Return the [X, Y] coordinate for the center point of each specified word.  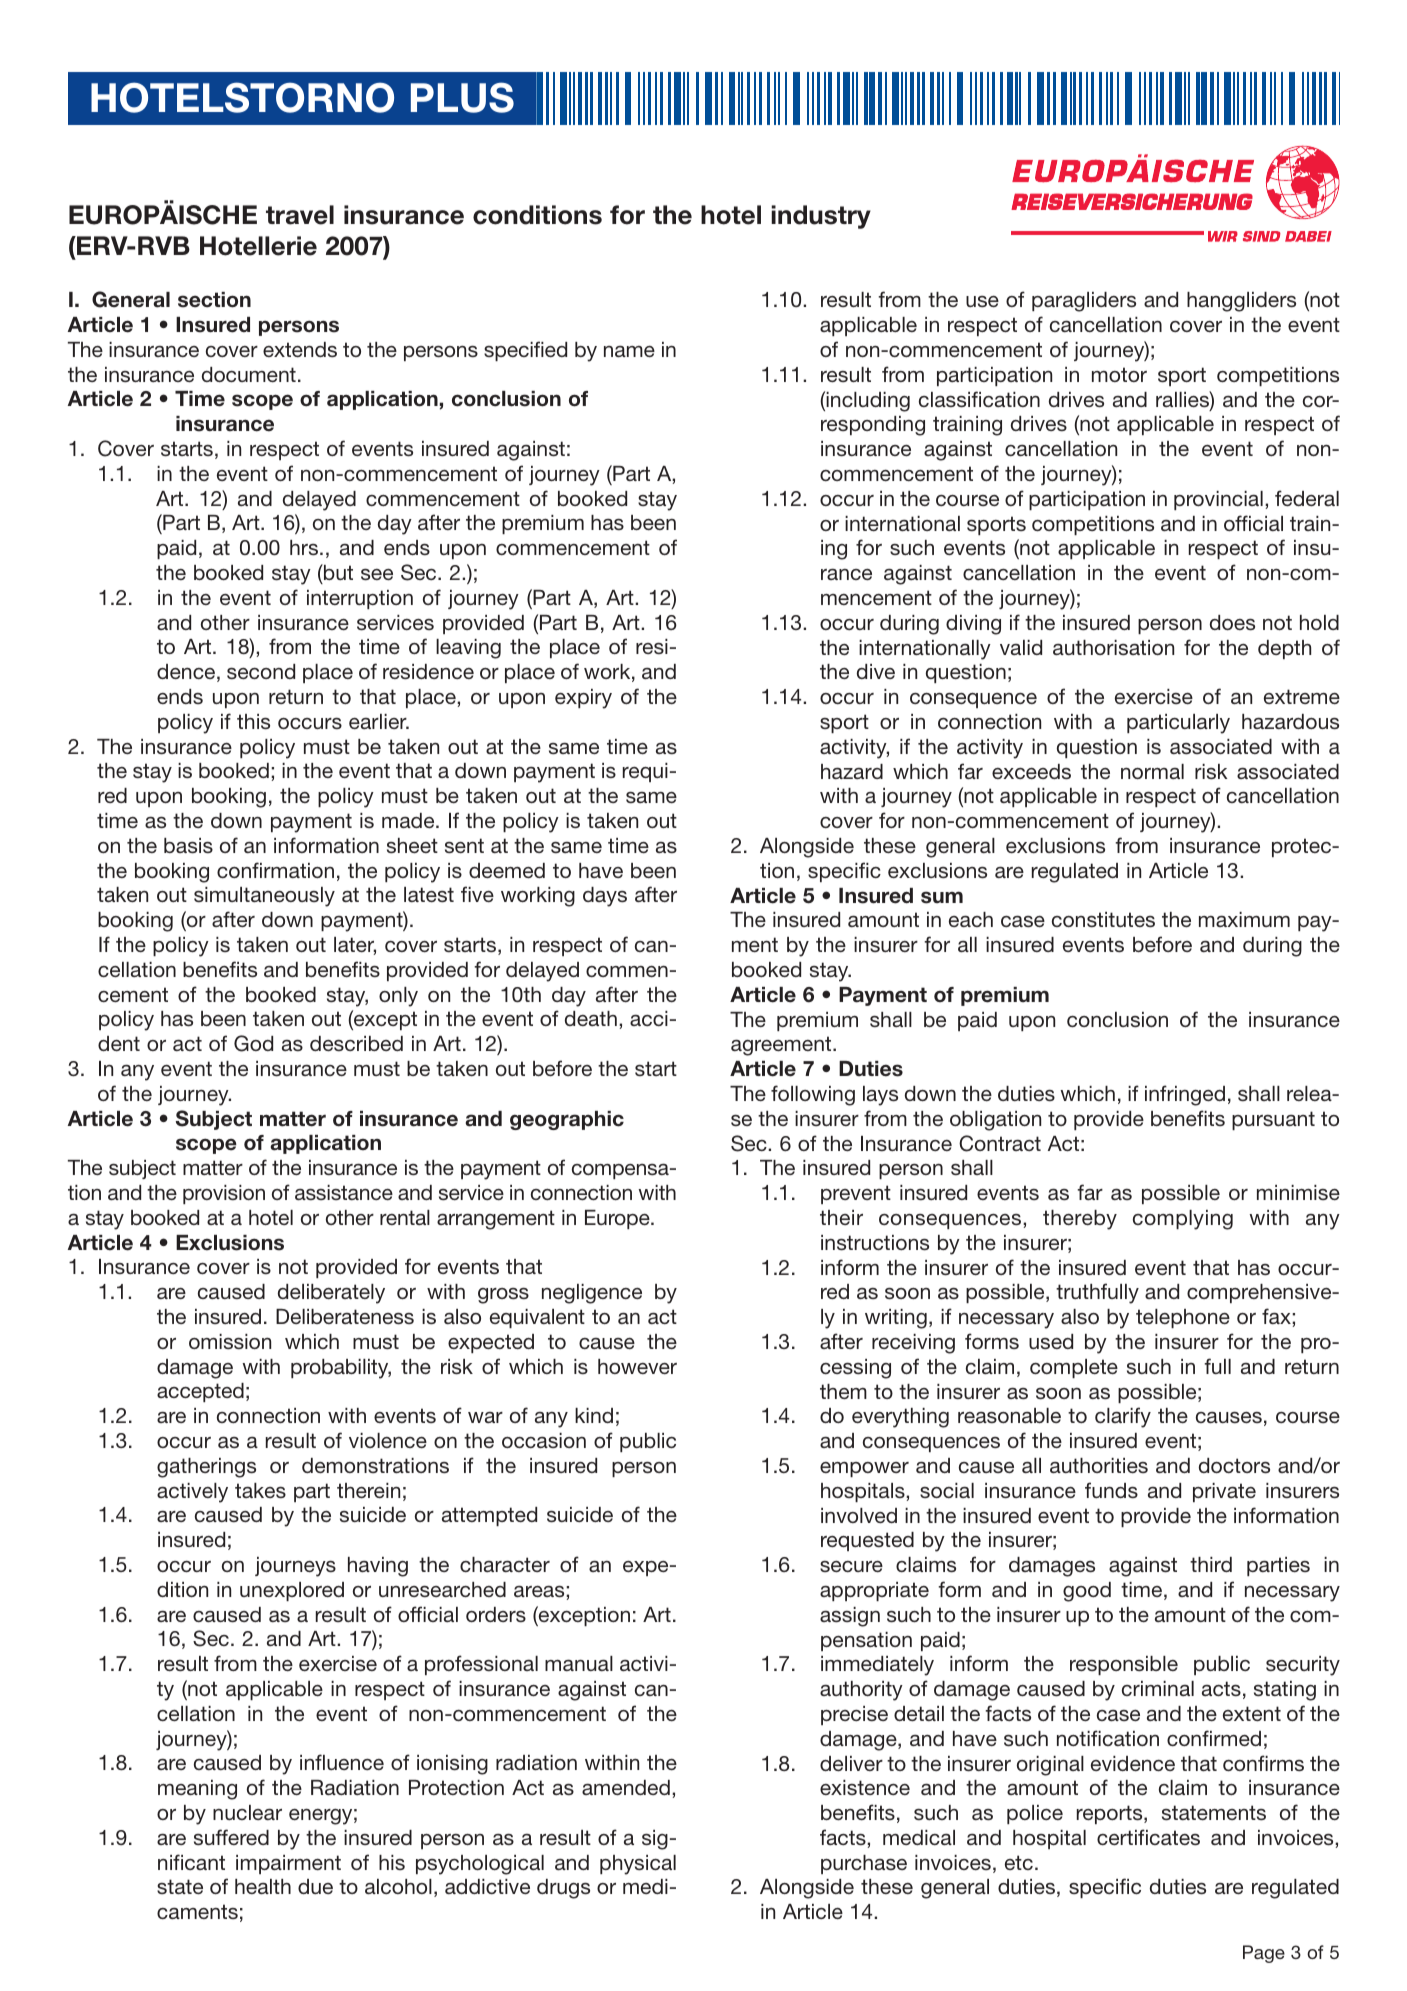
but [337, 572]
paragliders [1084, 302]
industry [821, 217]
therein [368, 1490]
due [315, 1886]
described [356, 1043]
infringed [1185, 1095]
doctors [1234, 1466]
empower [864, 1469]
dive [876, 671]
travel [300, 215]
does [1232, 623]
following [813, 1095]
